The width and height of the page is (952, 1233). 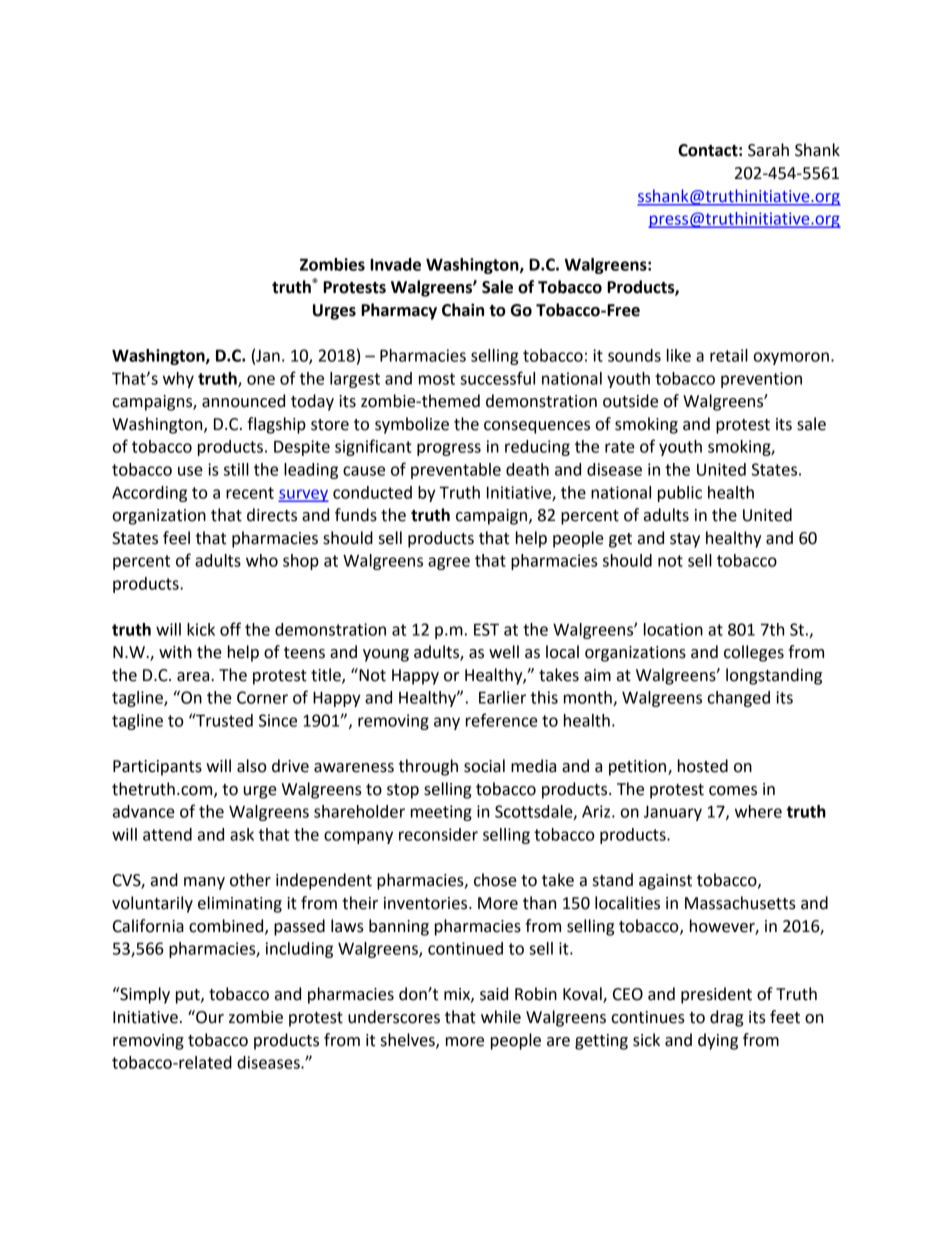 What do you see at coordinates (502, 697) in the page?
I see `Earlier` at bounding box center [502, 697].
